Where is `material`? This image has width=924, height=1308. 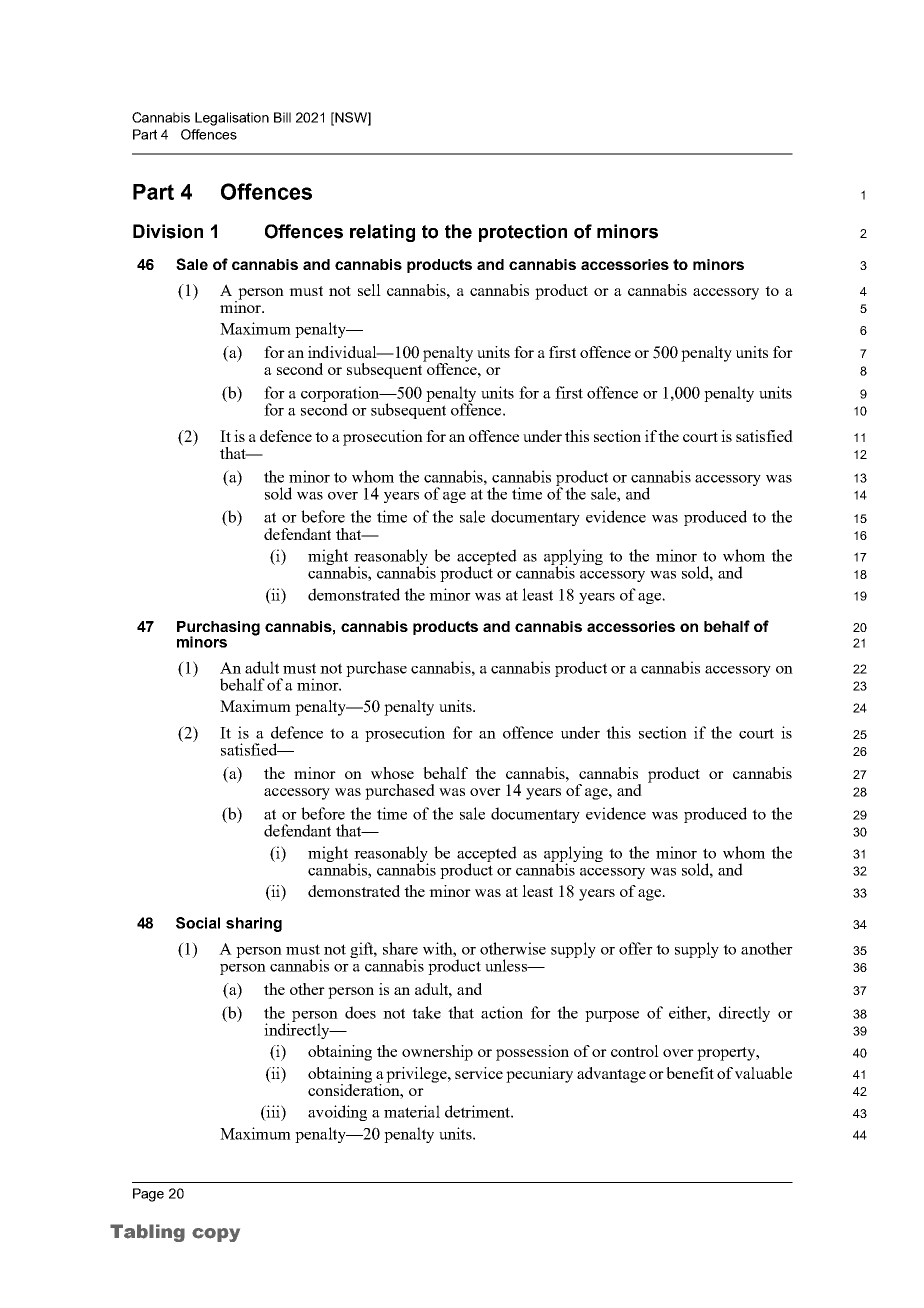 material is located at coordinates (412, 1111).
